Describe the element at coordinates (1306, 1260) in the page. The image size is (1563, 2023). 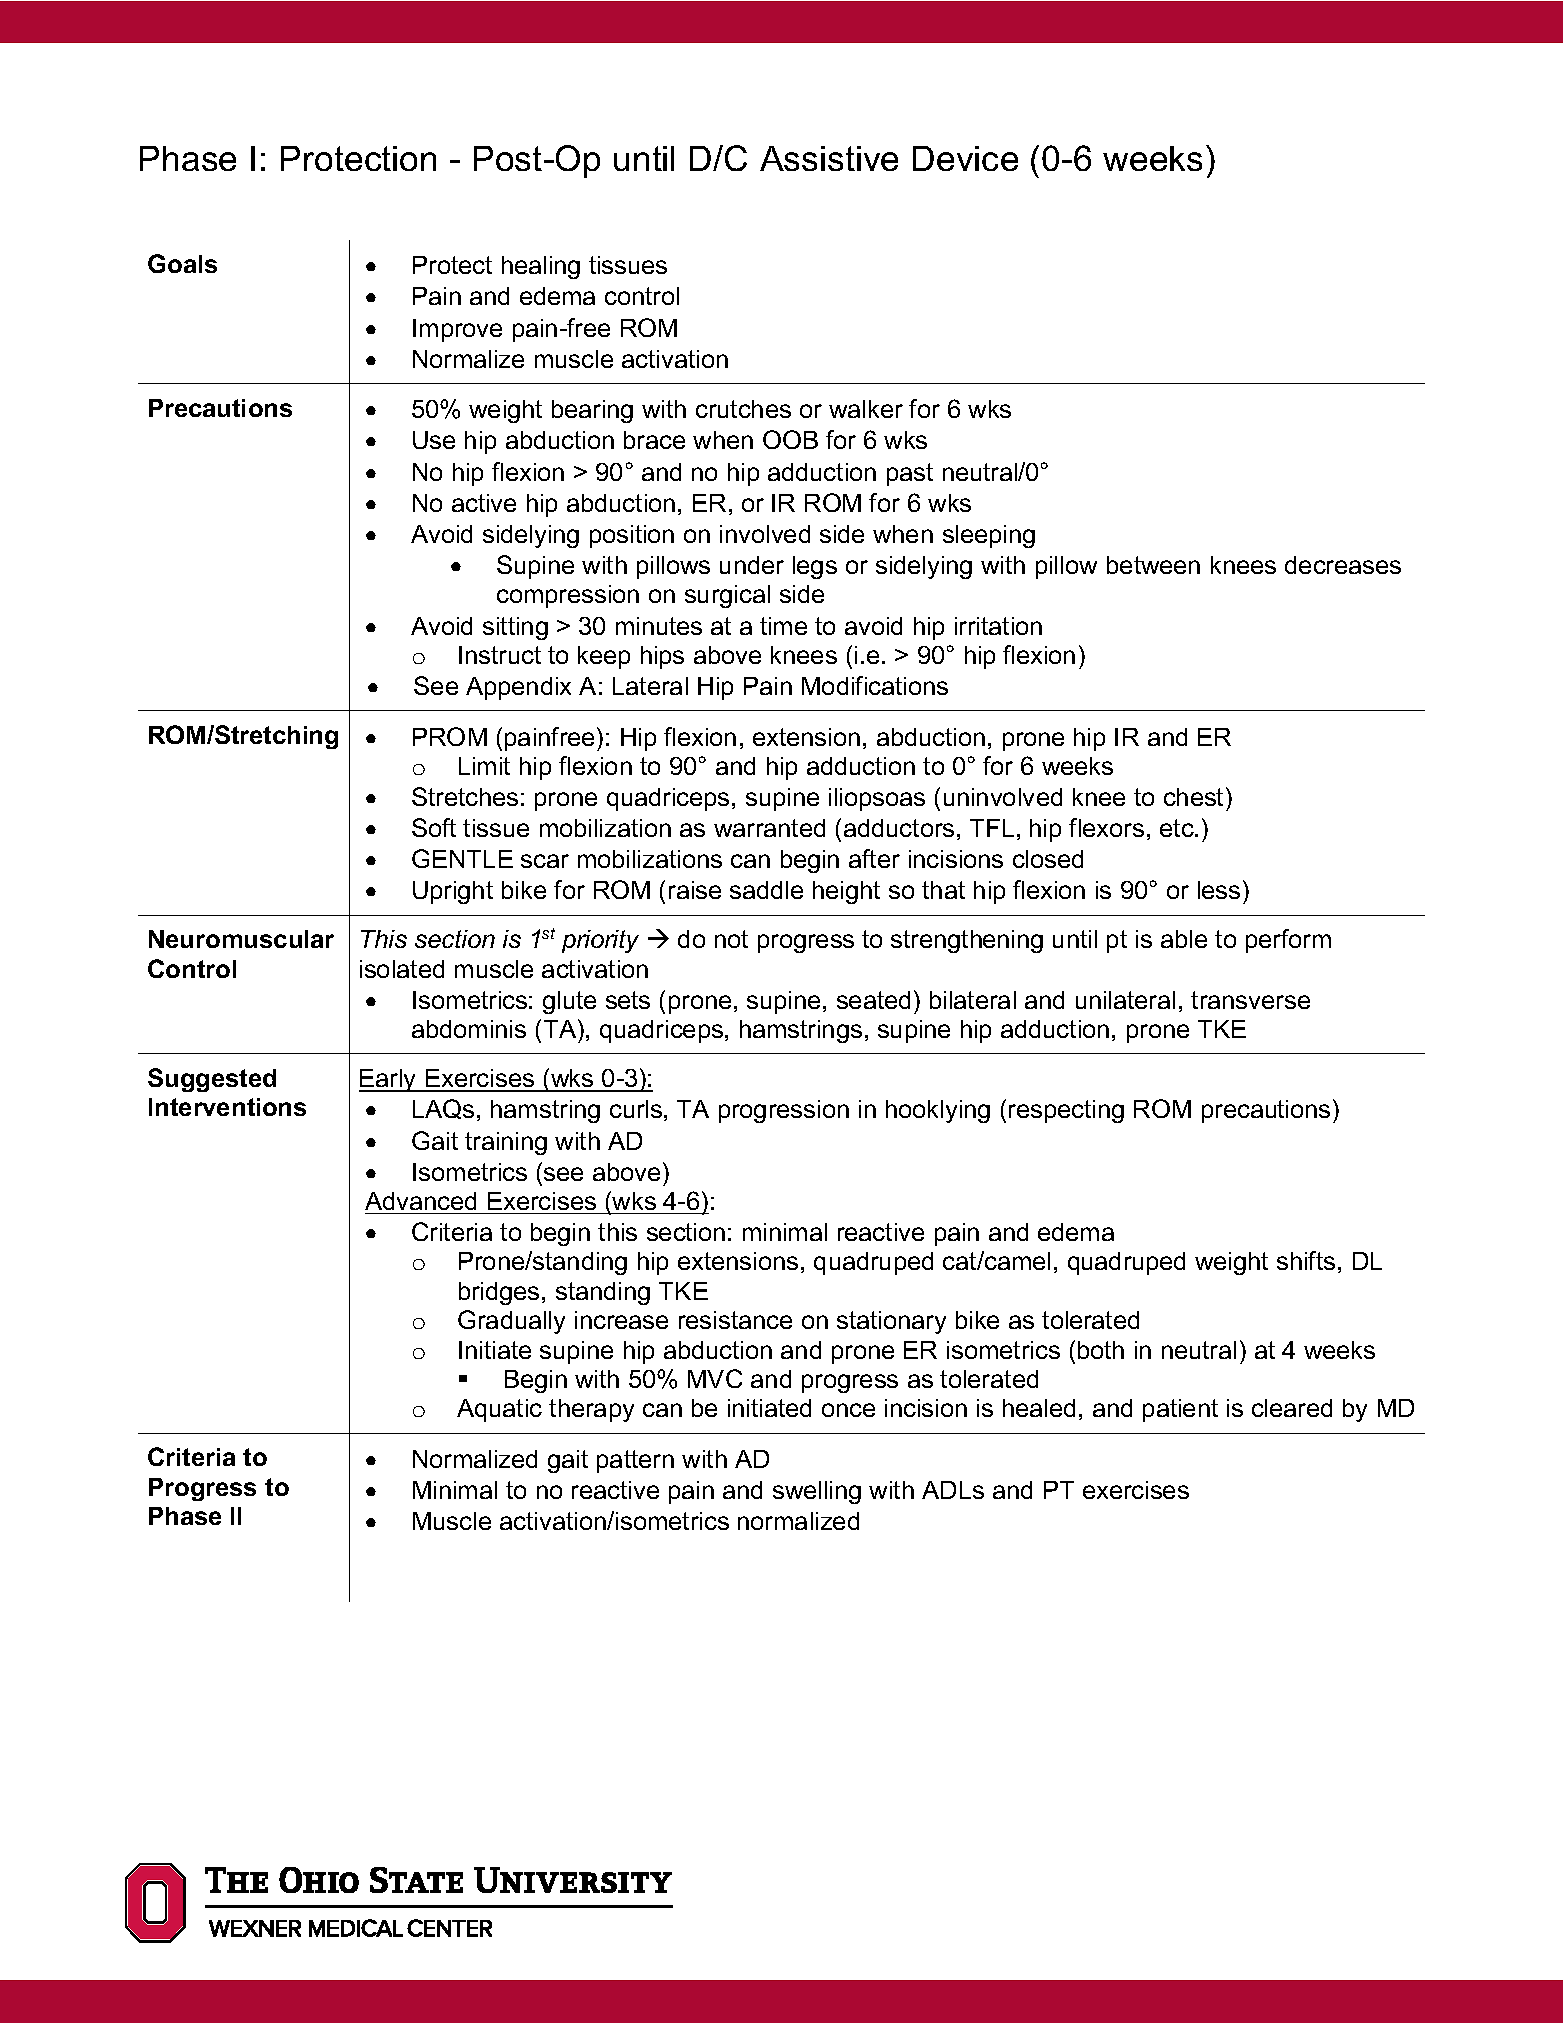
I see `shifts` at that location.
